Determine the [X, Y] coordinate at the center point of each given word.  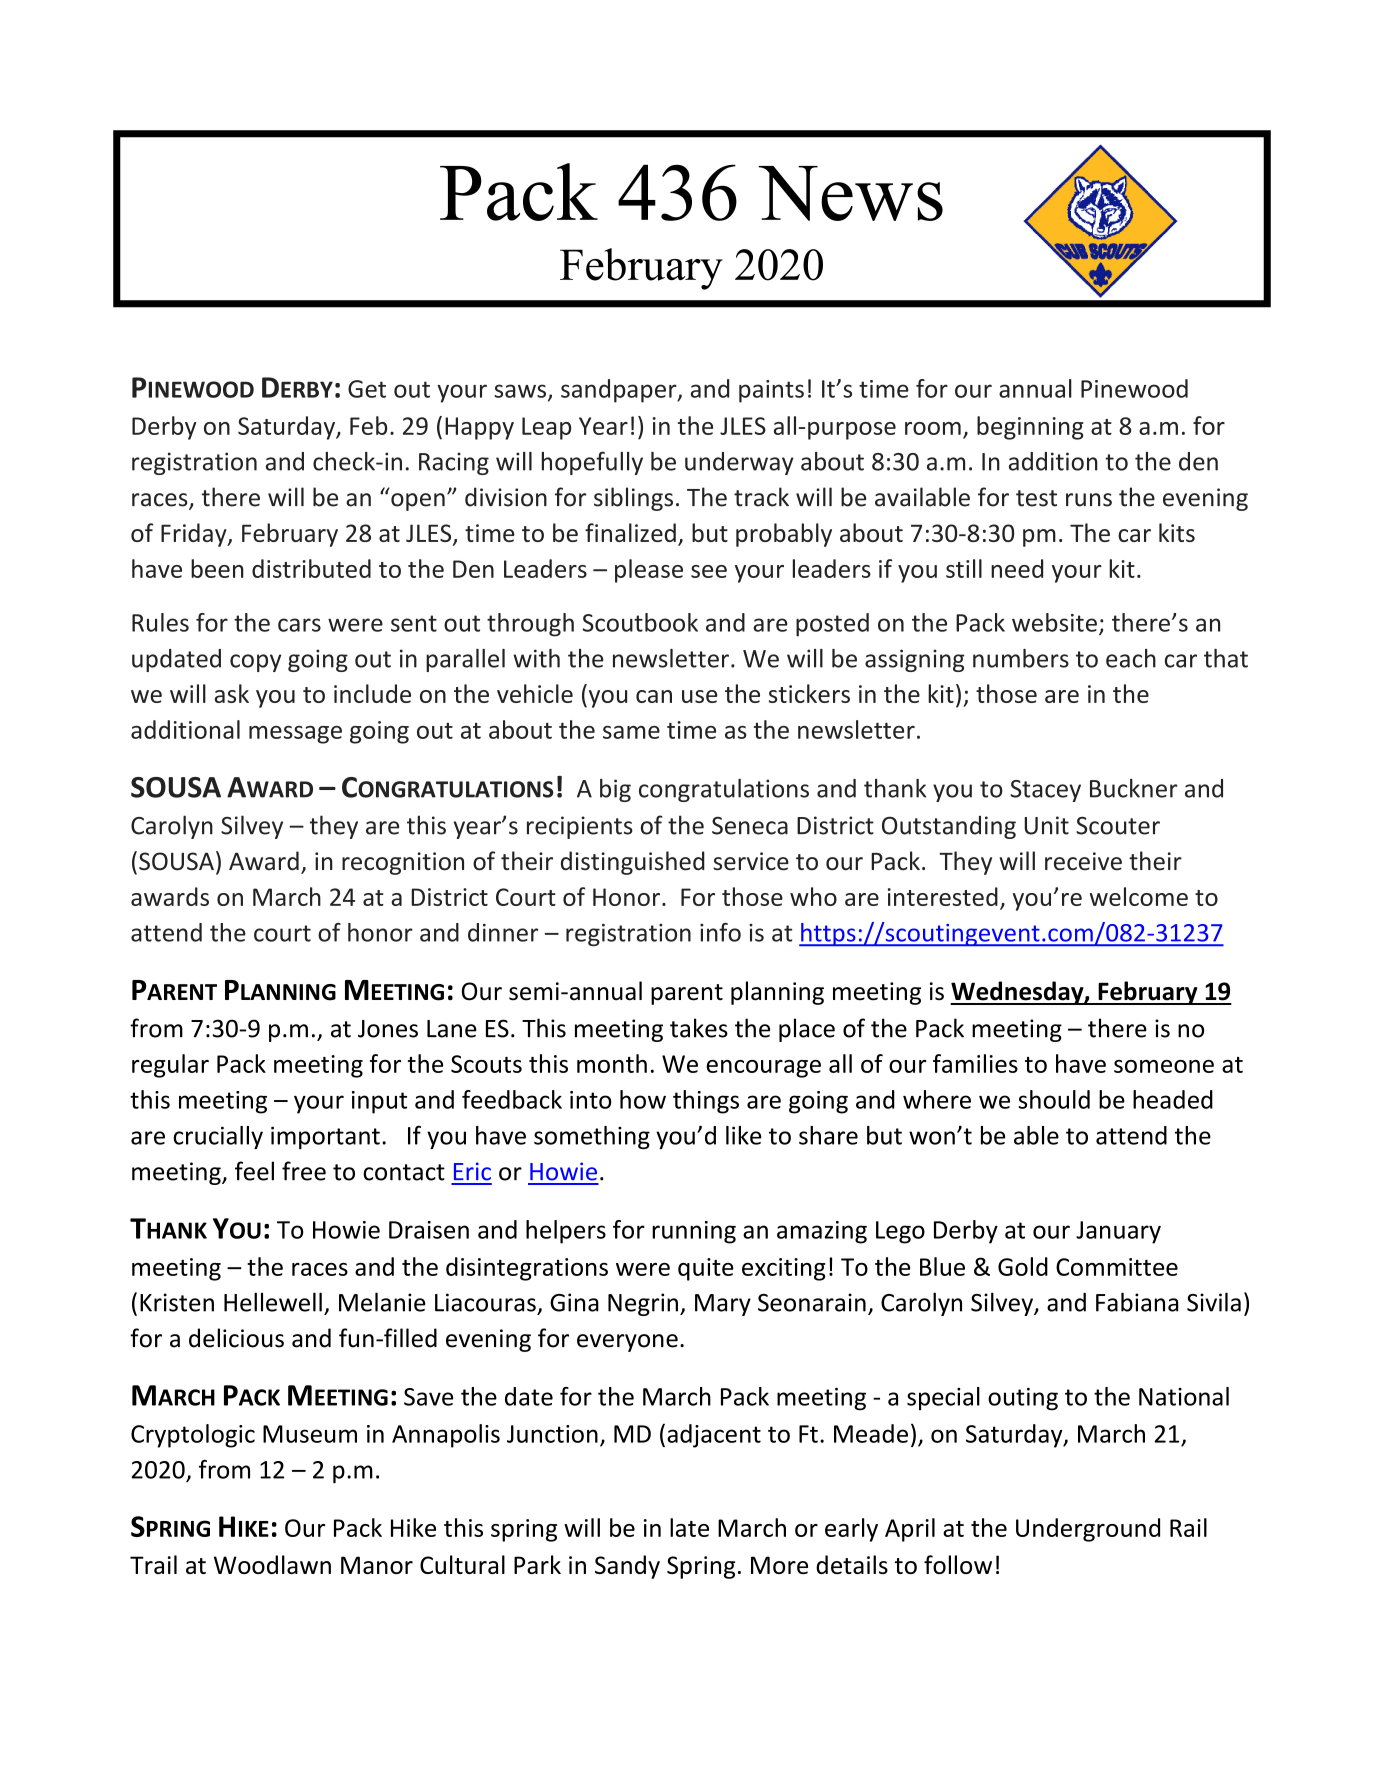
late [689, 1527]
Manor [377, 1565]
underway [739, 463]
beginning [1030, 428]
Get [367, 389]
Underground [1088, 1530]
